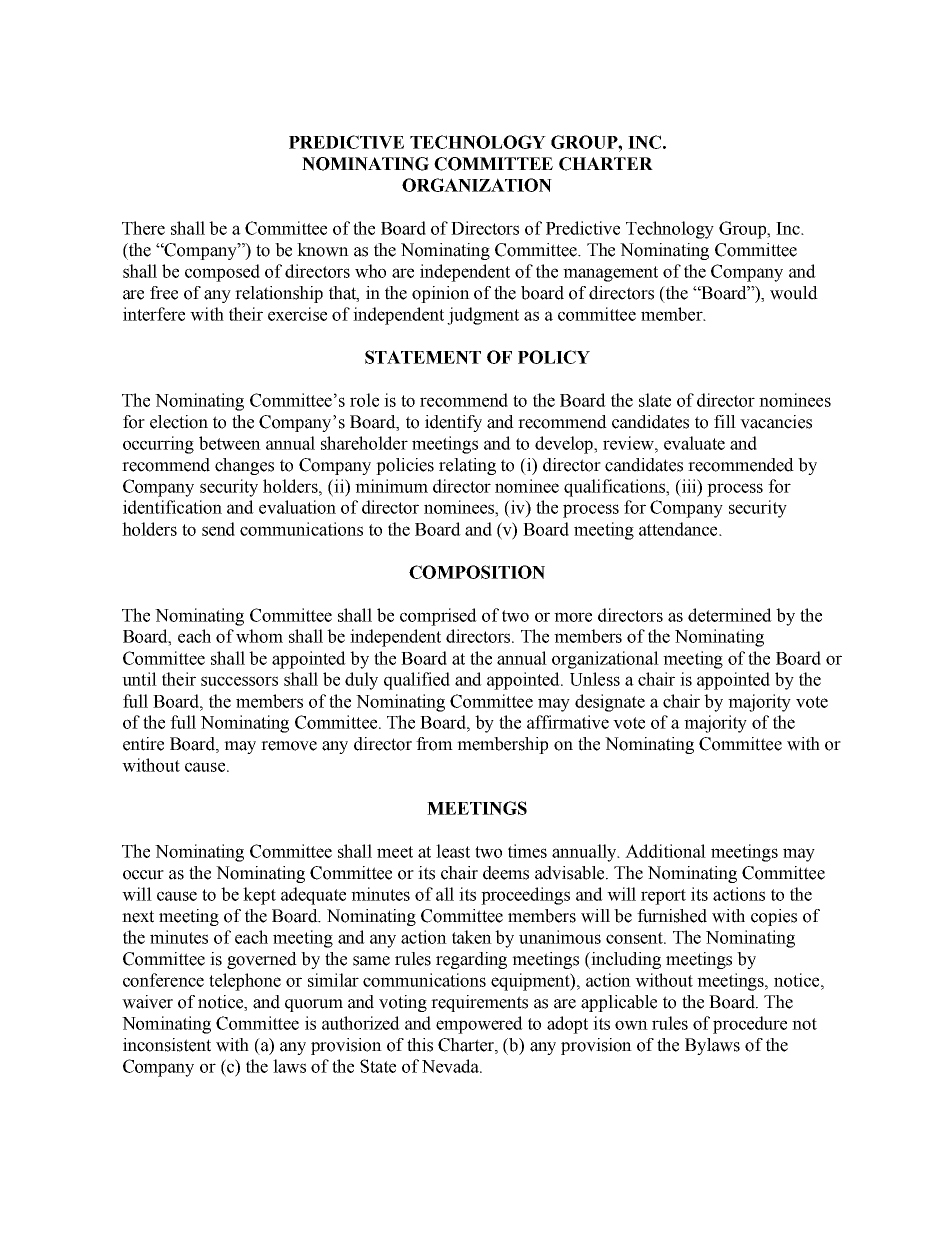 The image size is (952, 1233). I want to click on opinion, so click(441, 294).
